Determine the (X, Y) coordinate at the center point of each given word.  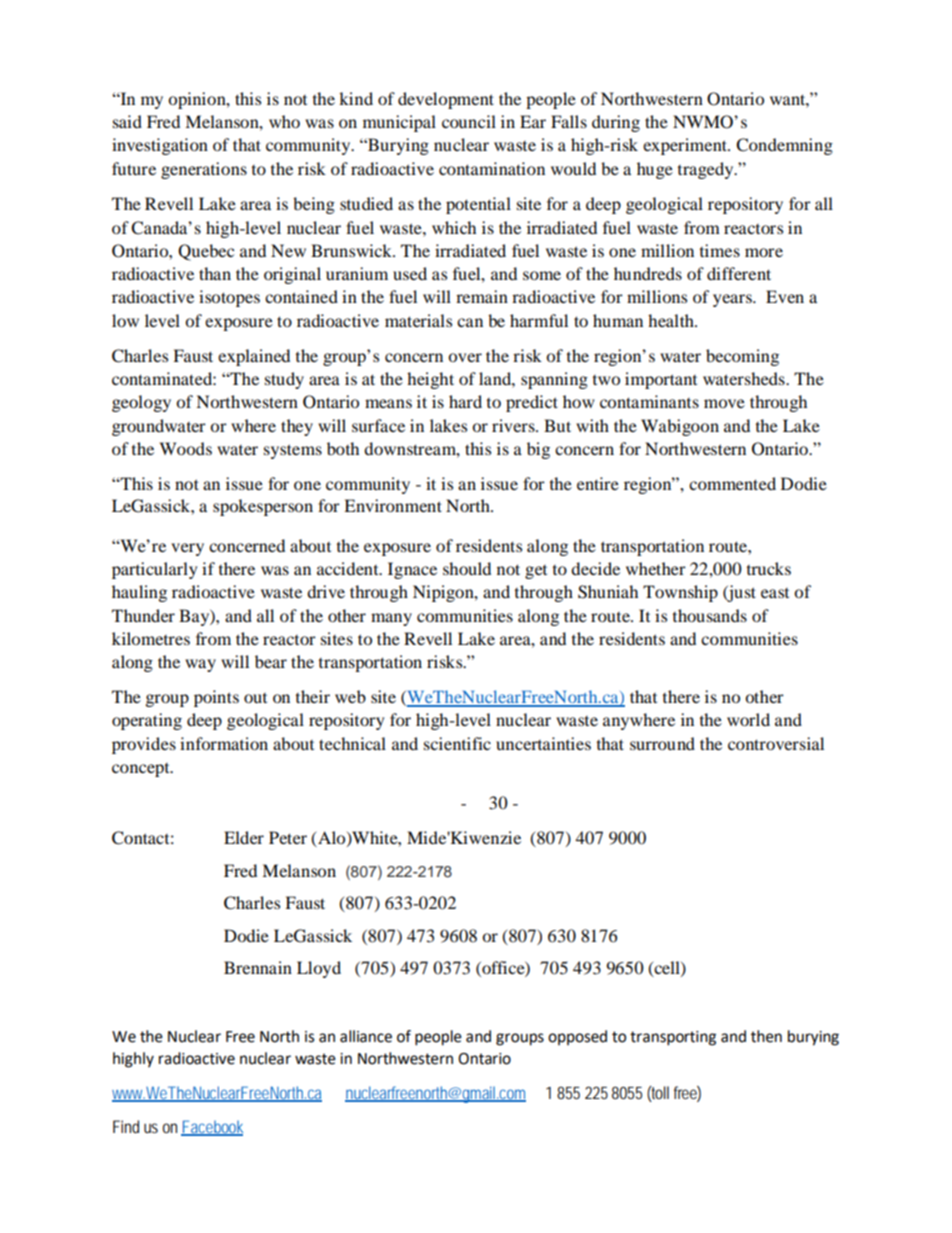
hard (465, 401)
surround (662, 743)
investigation (160, 146)
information (224, 743)
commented (732, 483)
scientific (457, 743)
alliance (366, 1036)
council (469, 121)
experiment (686, 146)
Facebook (212, 1127)
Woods (186, 448)
